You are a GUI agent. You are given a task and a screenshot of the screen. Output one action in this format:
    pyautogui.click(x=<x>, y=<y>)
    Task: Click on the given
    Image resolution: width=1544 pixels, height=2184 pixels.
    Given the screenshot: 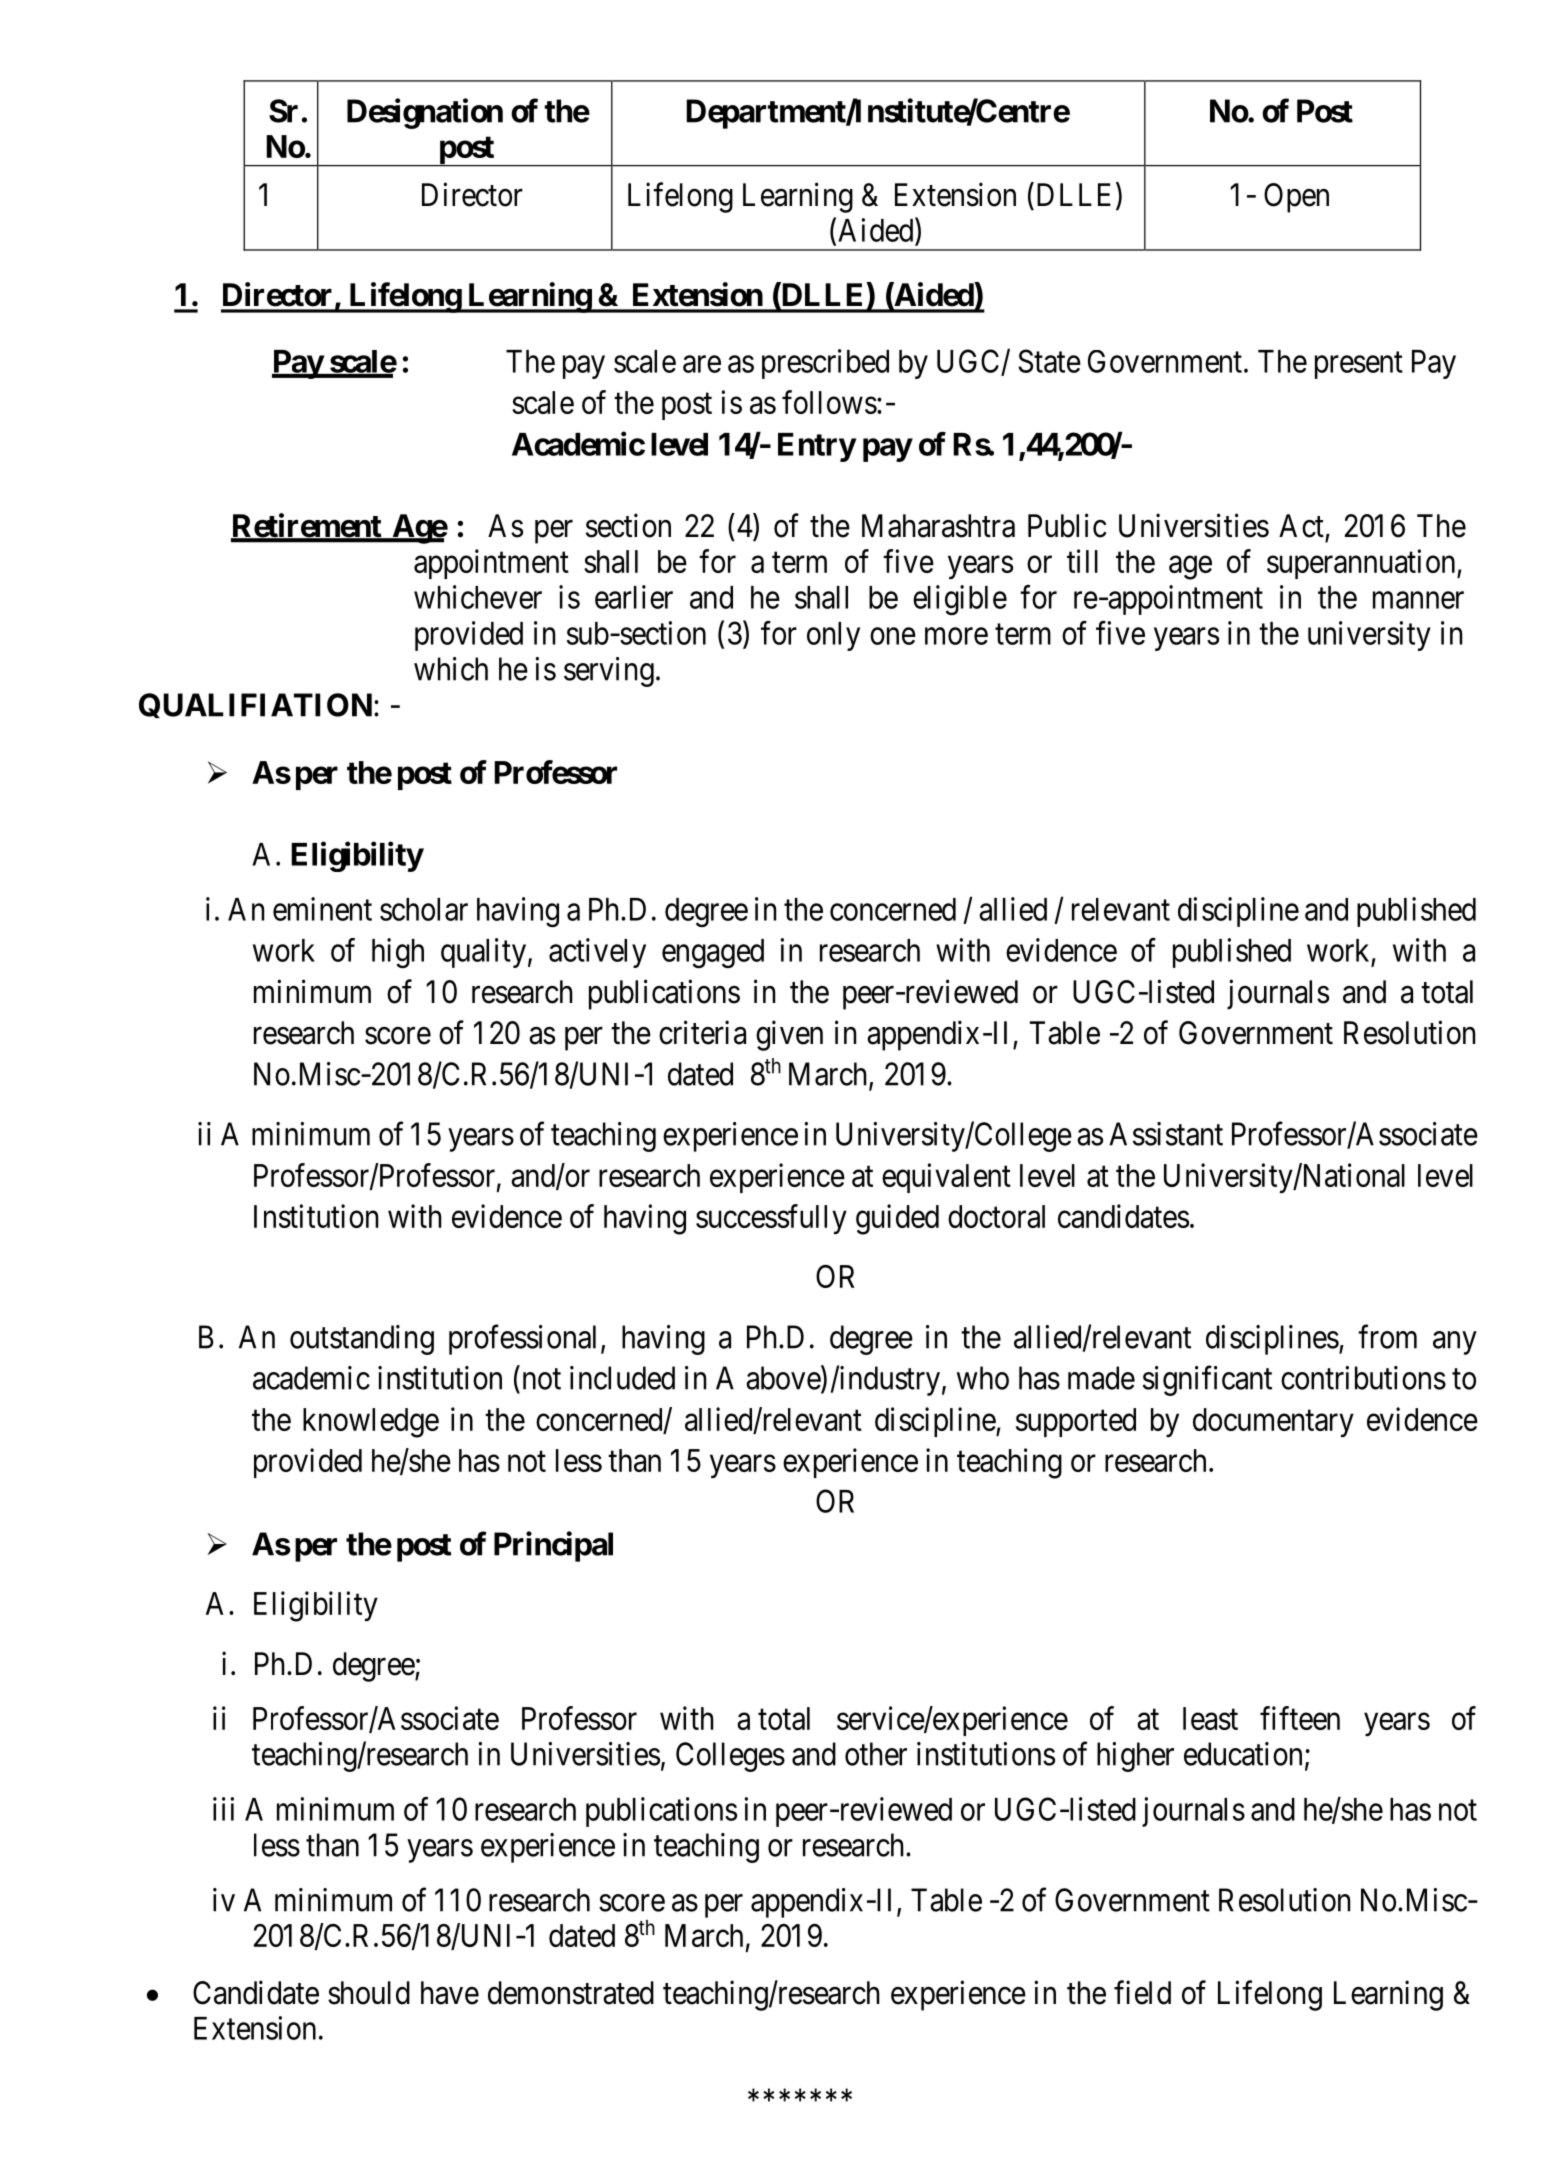 What is the action you would take?
    pyautogui.click(x=789, y=1035)
